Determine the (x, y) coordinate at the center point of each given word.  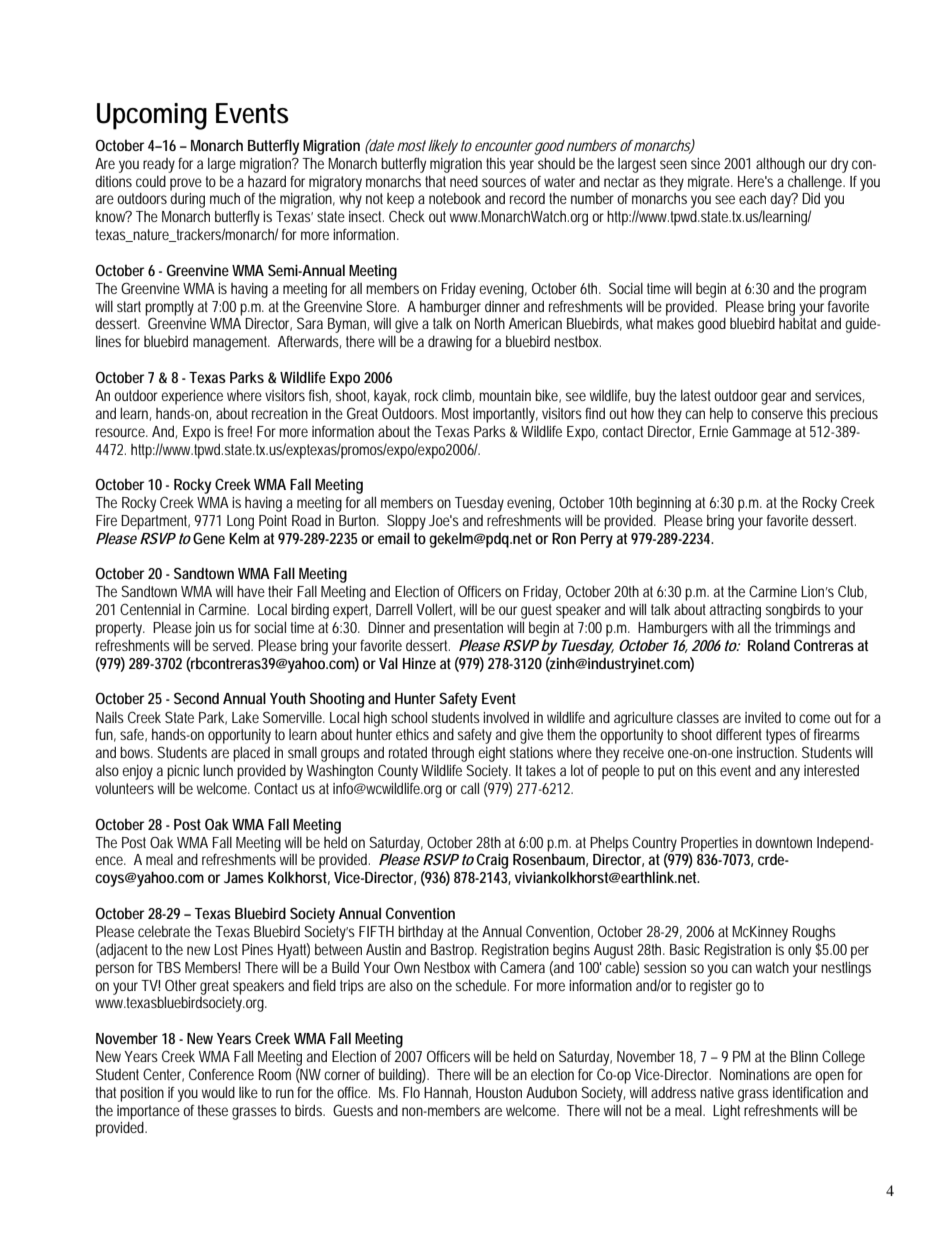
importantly (505, 415)
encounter (504, 145)
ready (161, 165)
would (218, 1092)
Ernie (714, 431)
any (790, 773)
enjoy (137, 772)
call (470, 788)
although (780, 165)
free (239, 431)
